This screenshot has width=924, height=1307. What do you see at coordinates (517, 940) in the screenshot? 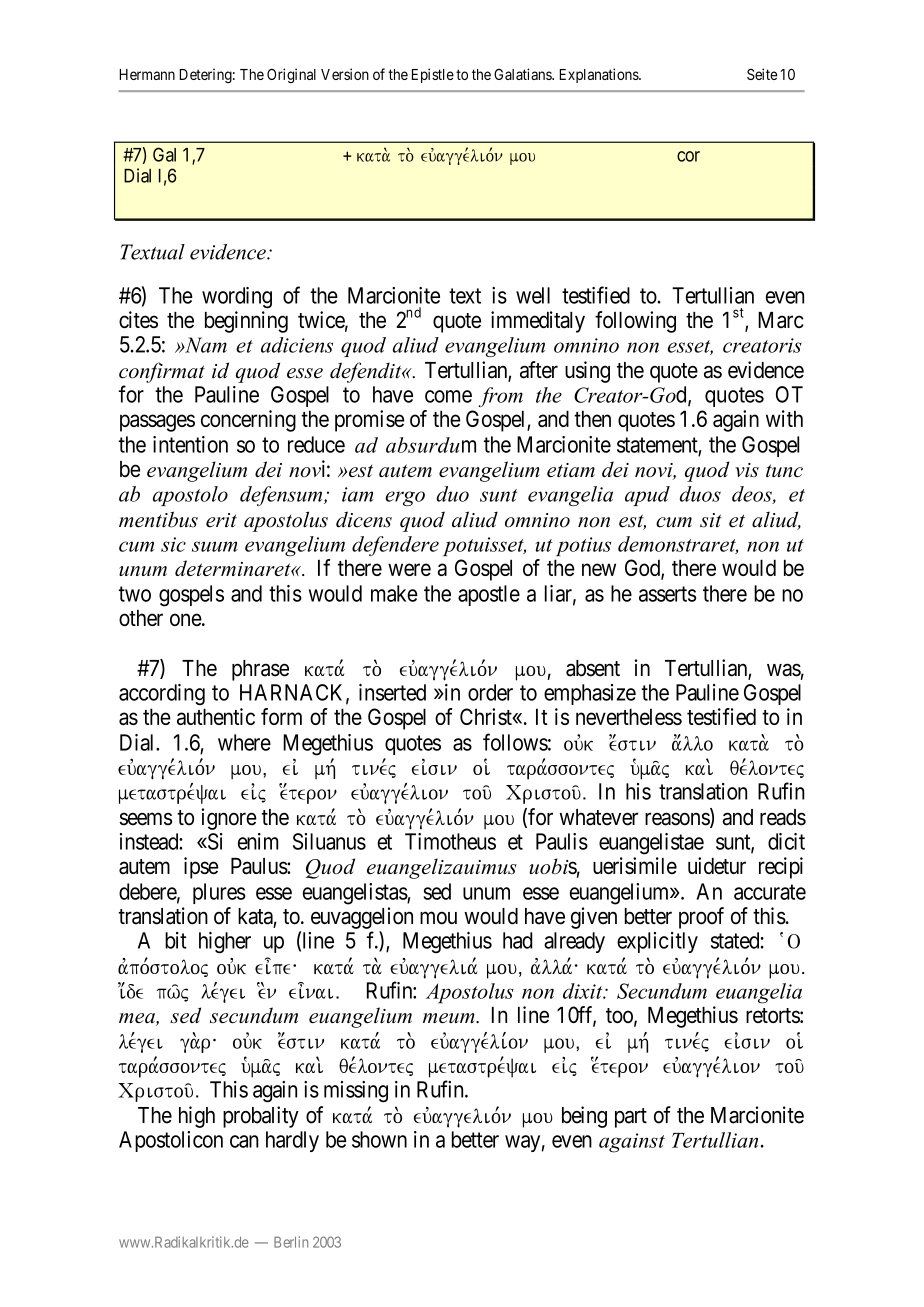
I see `had` at bounding box center [517, 940].
